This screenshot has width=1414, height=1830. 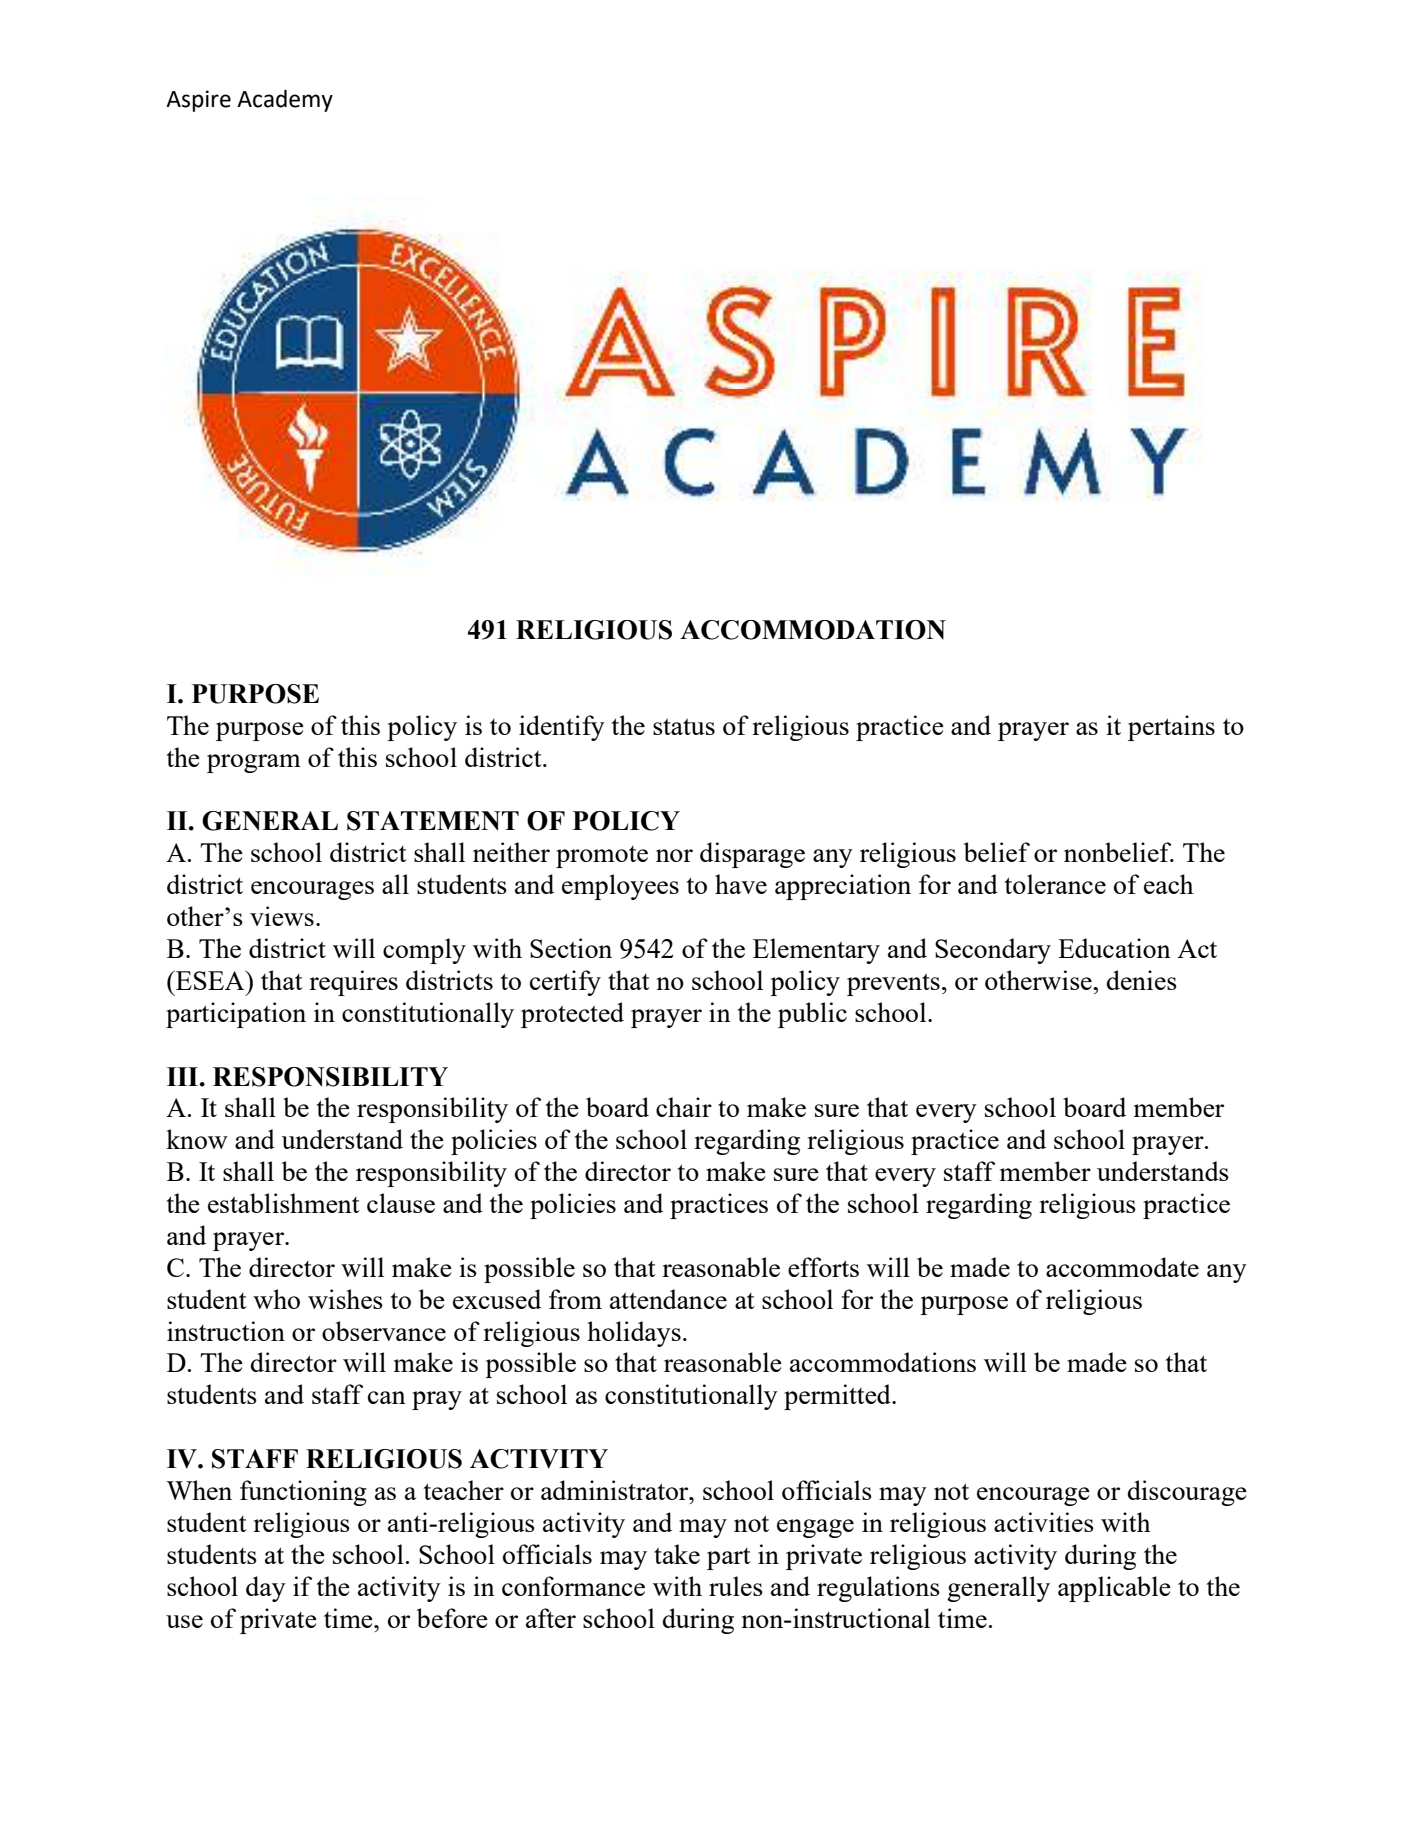 What do you see at coordinates (684, 727) in the screenshot?
I see `status` at bounding box center [684, 727].
